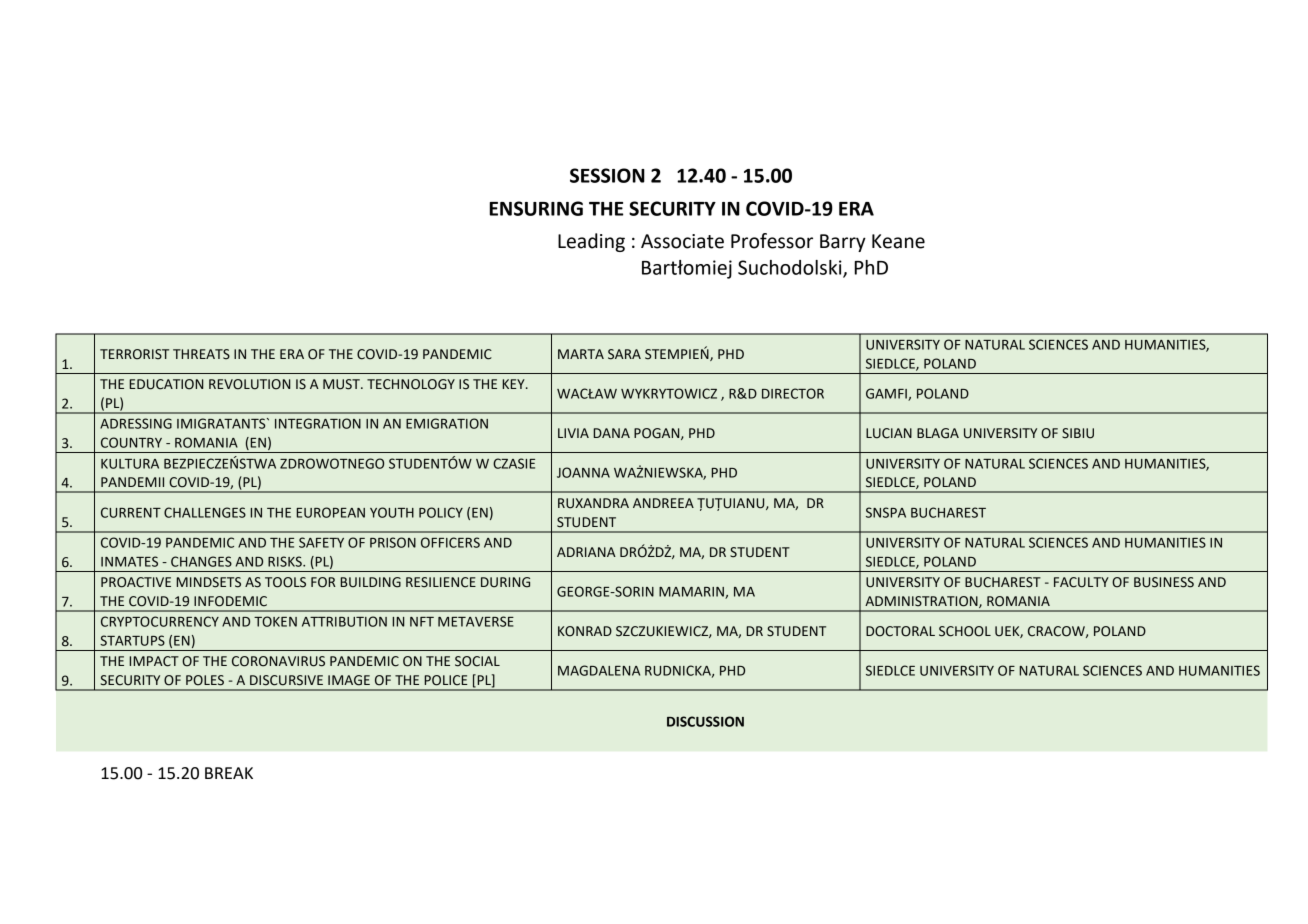 The image size is (1308, 924). I want to click on FACULTY, so click(1081, 582).
